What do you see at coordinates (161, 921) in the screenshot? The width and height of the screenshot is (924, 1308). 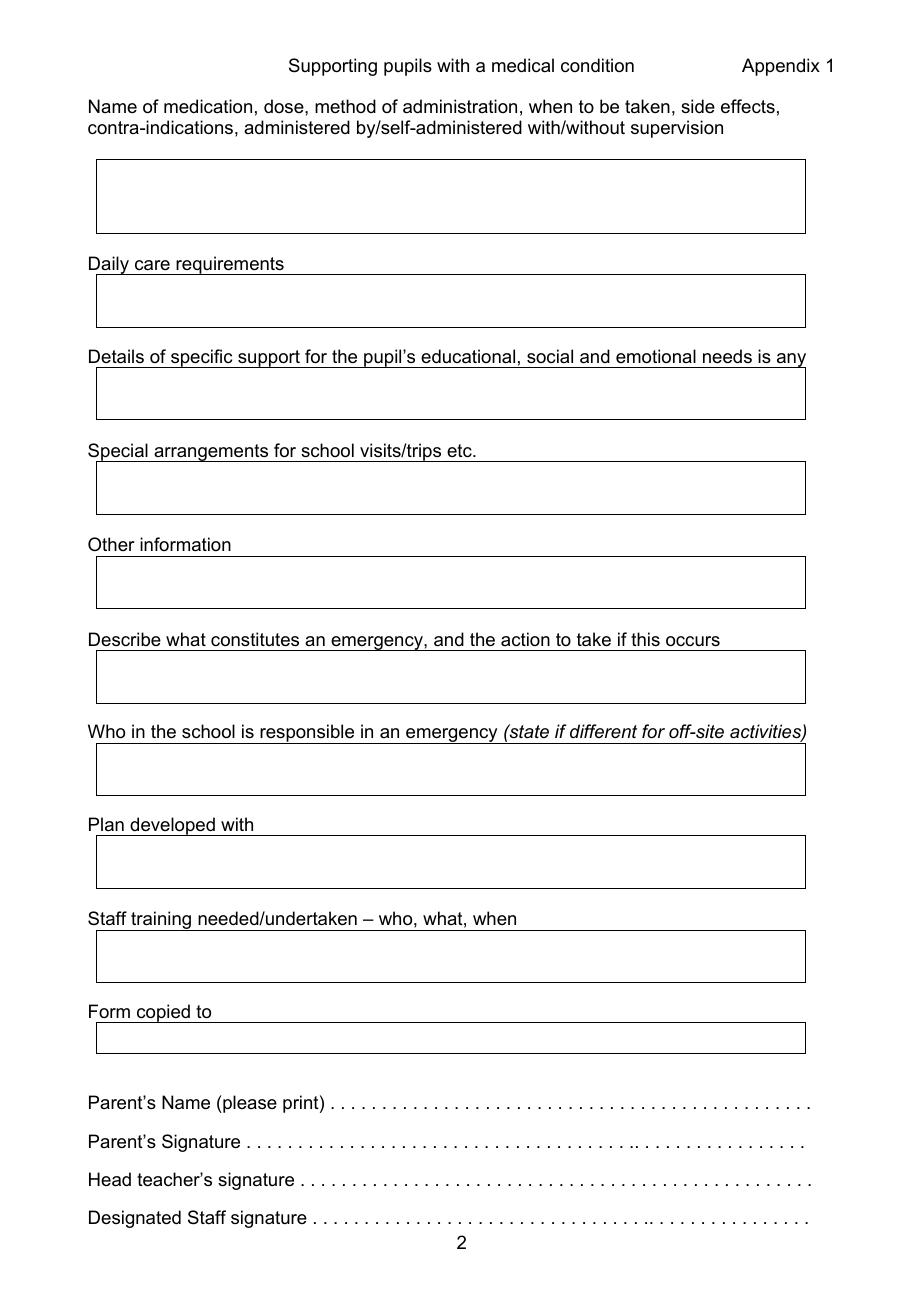 I see `training` at bounding box center [161, 921].
